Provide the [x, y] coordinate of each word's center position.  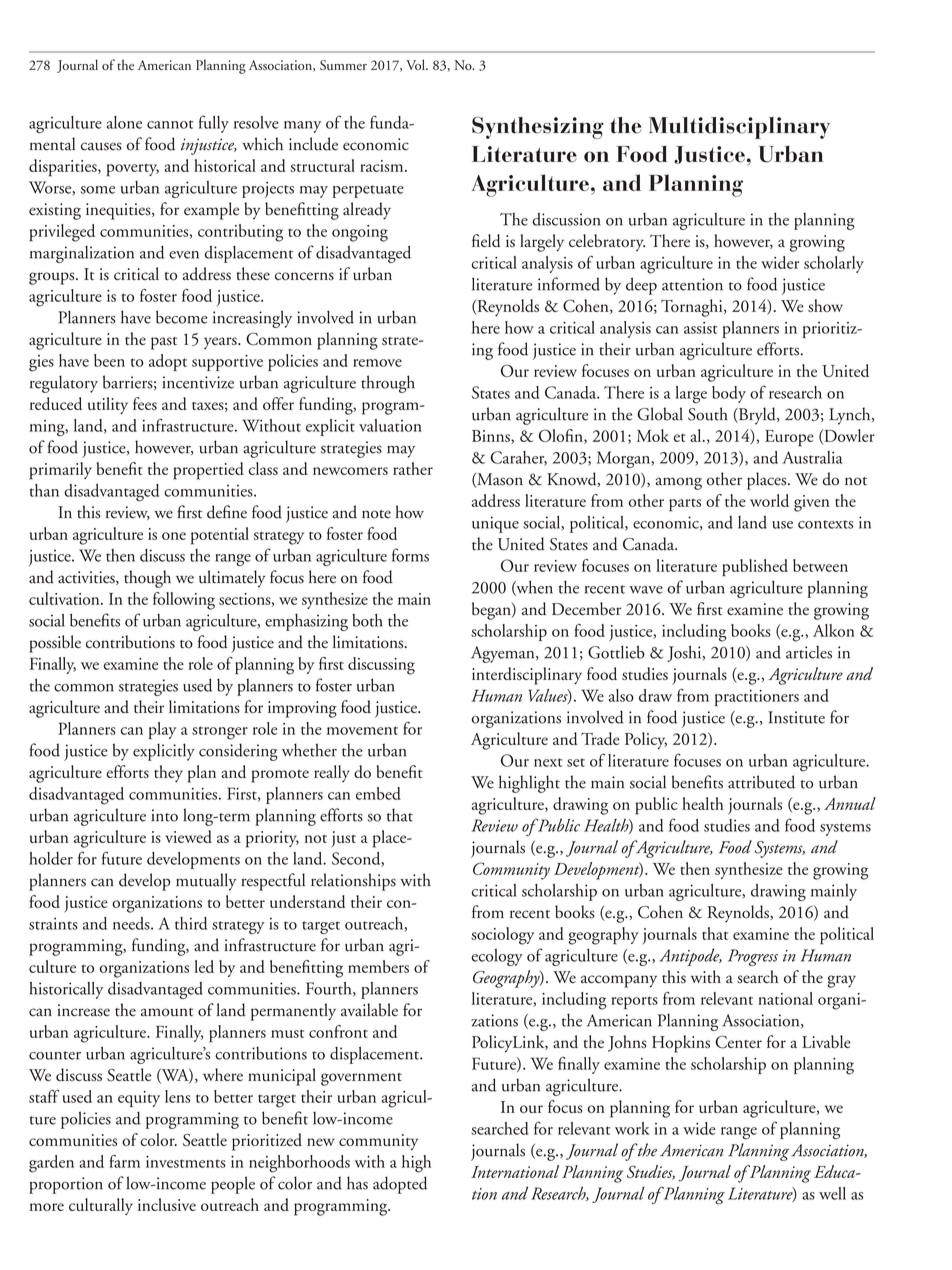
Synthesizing [538, 127]
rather [413, 468]
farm [124, 1161]
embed [378, 793]
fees [145, 403]
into [164, 815]
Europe [789, 438]
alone [124, 122]
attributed [761, 782]
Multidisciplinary [739, 128]
